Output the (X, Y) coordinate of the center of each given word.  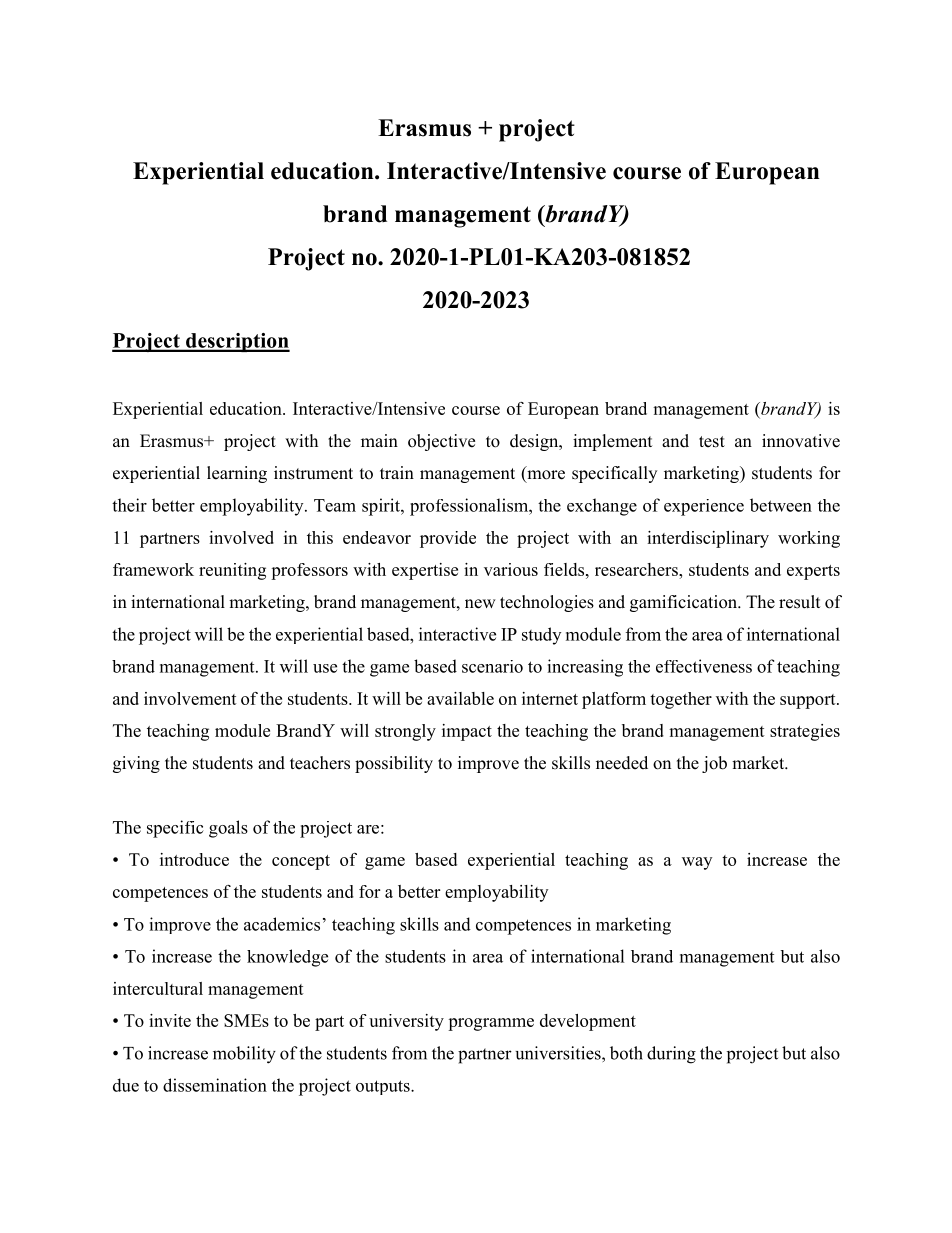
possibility (394, 764)
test (712, 442)
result (799, 602)
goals (228, 829)
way (697, 863)
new (480, 604)
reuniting (232, 571)
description (237, 342)
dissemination (215, 1085)
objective (441, 442)
